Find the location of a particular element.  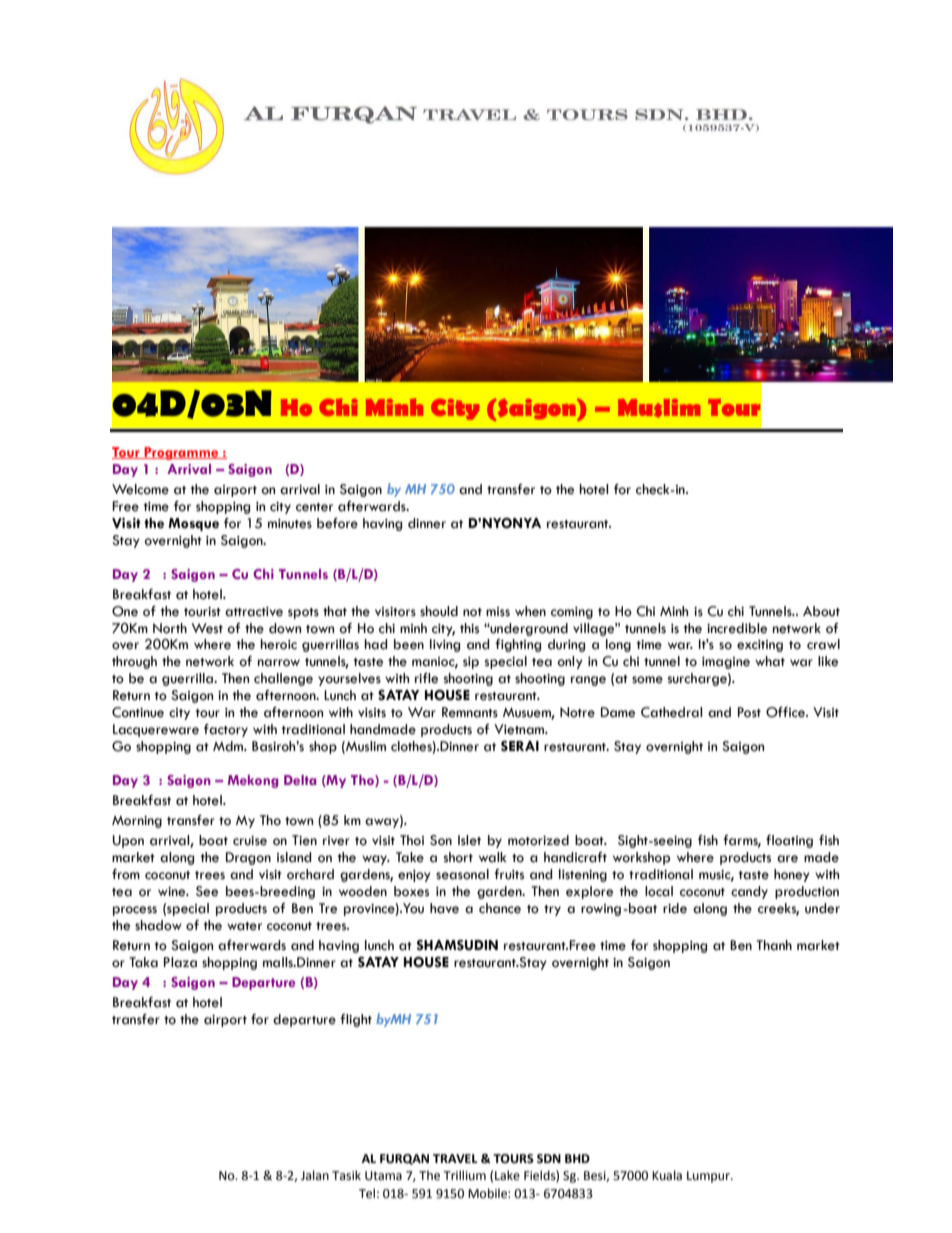

About is located at coordinates (821, 611).
